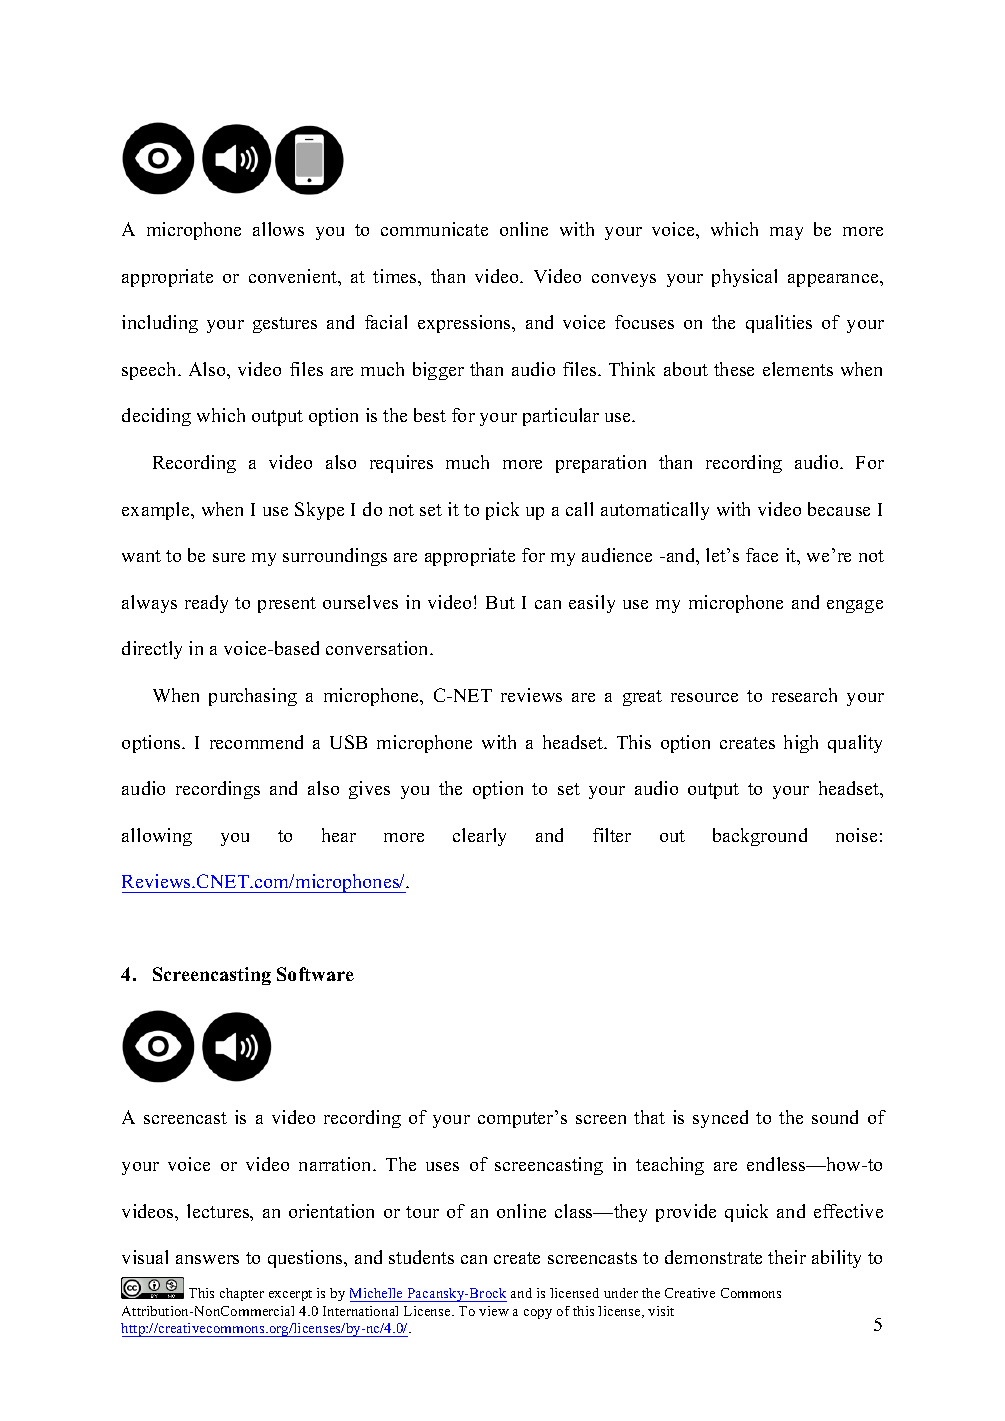  Describe the element at coordinates (744, 278) in the document. I see `physical` at that location.
